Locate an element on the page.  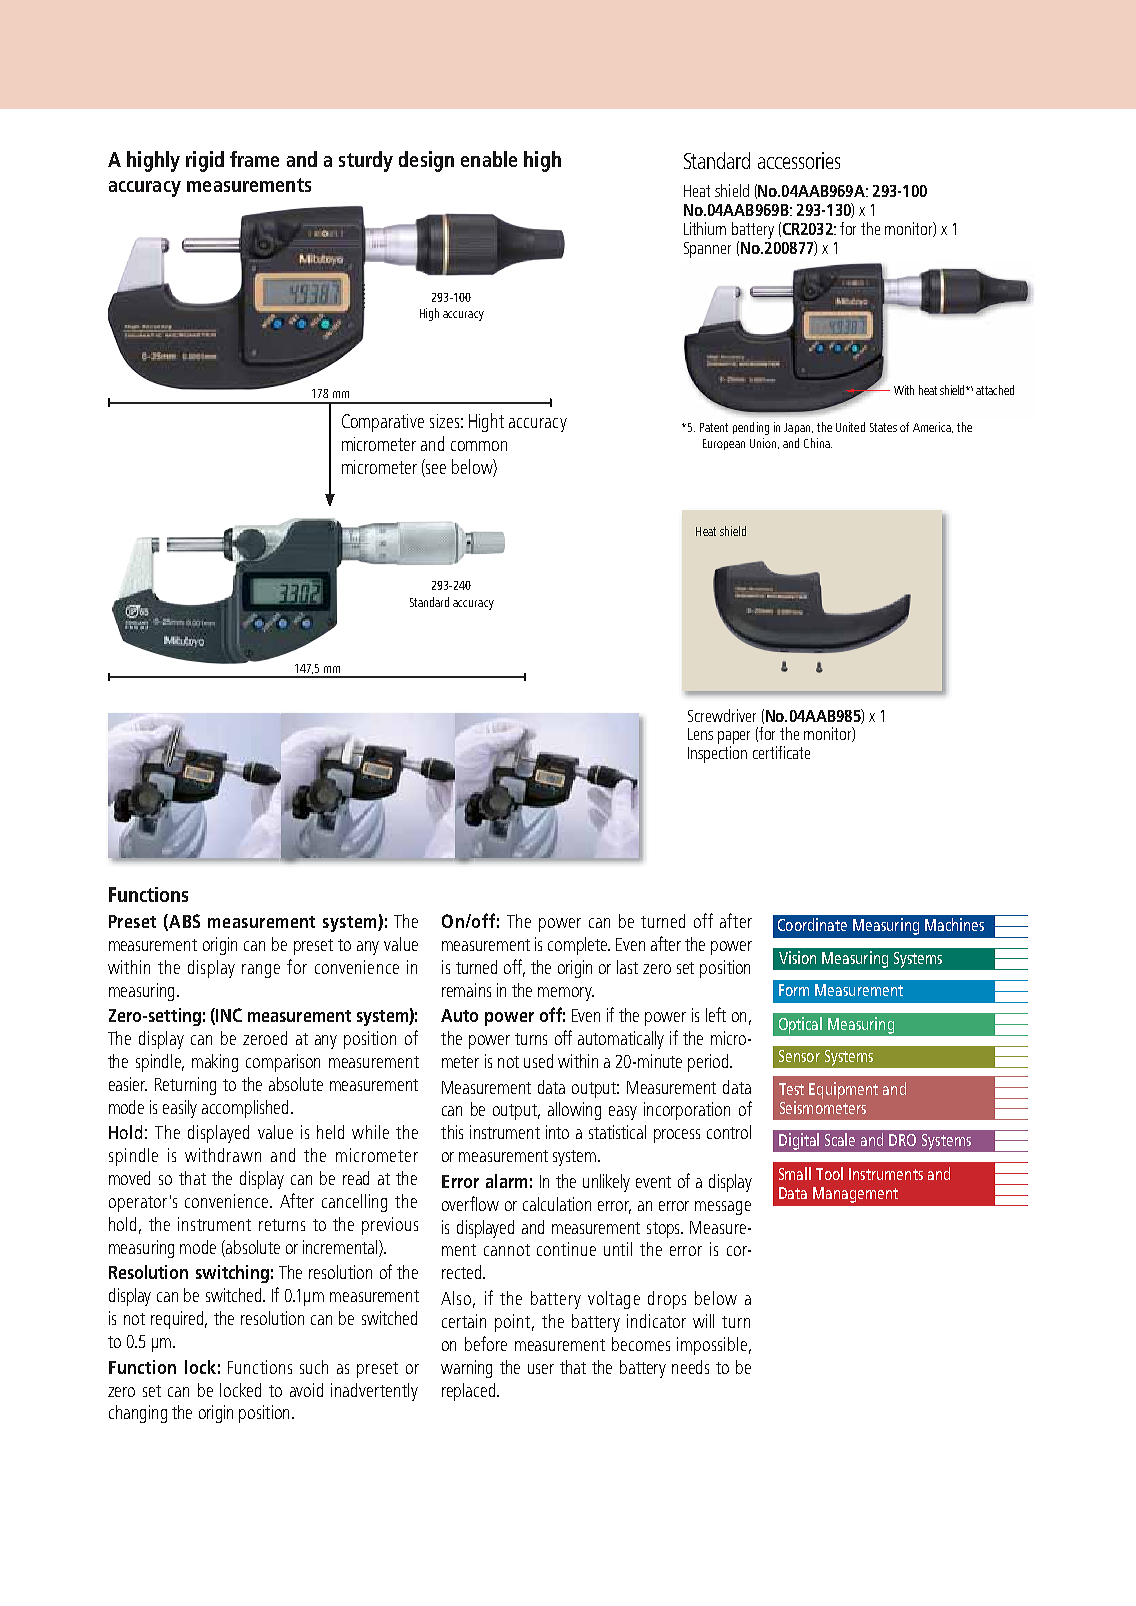
user is located at coordinates (541, 1369).
